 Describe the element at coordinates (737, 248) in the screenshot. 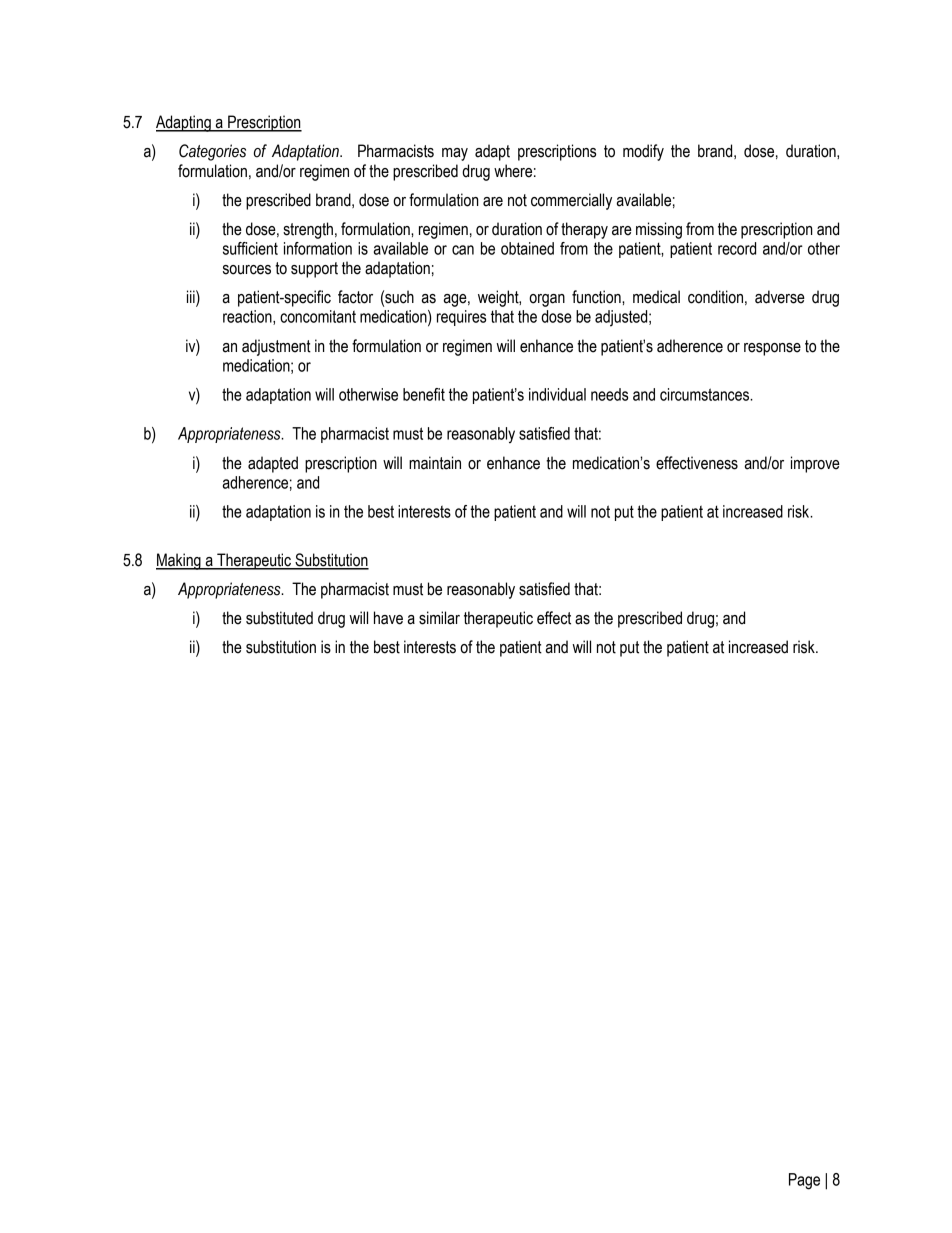

I see `record` at that location.
